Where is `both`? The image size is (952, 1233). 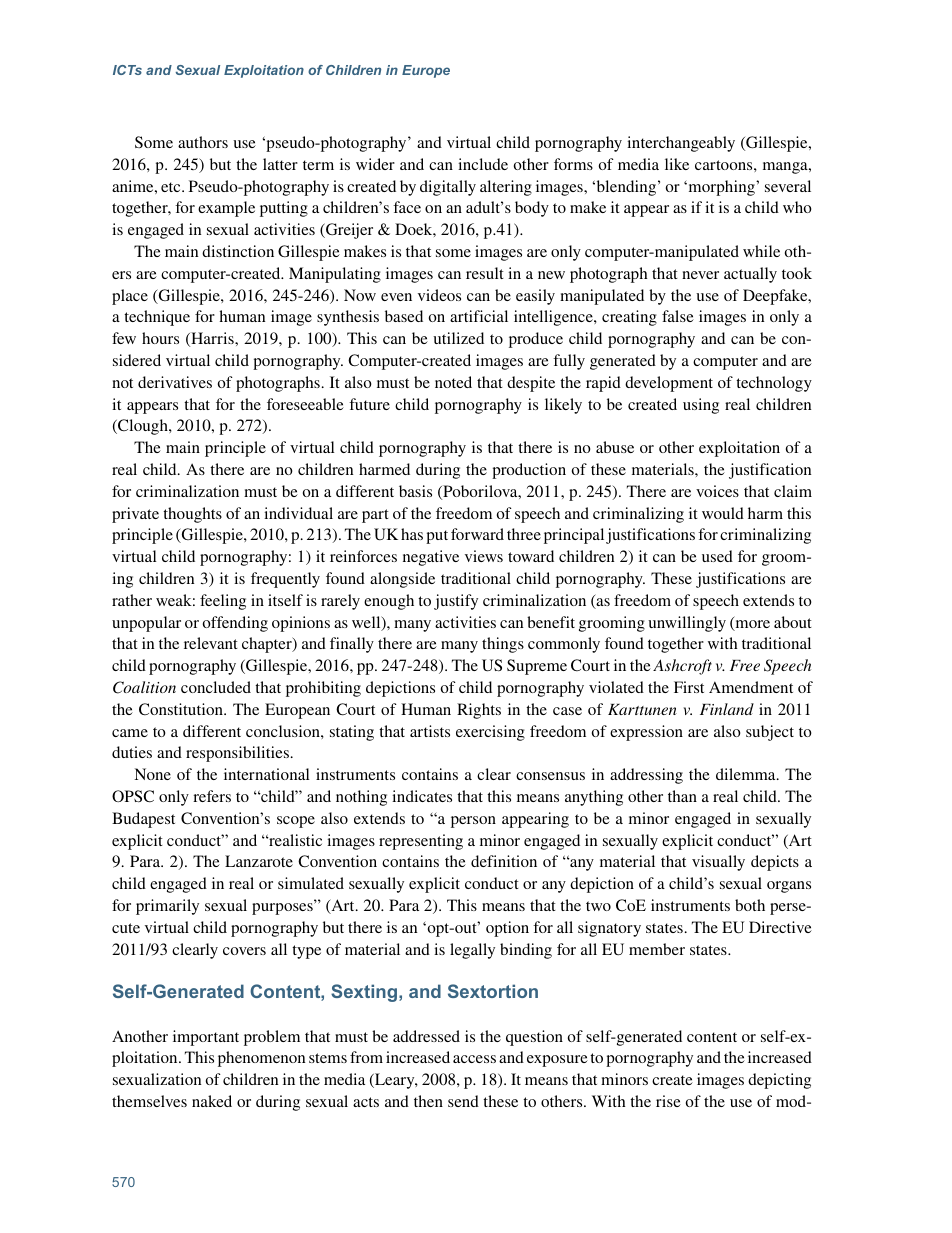 both is located at coordinates (750, 905).
